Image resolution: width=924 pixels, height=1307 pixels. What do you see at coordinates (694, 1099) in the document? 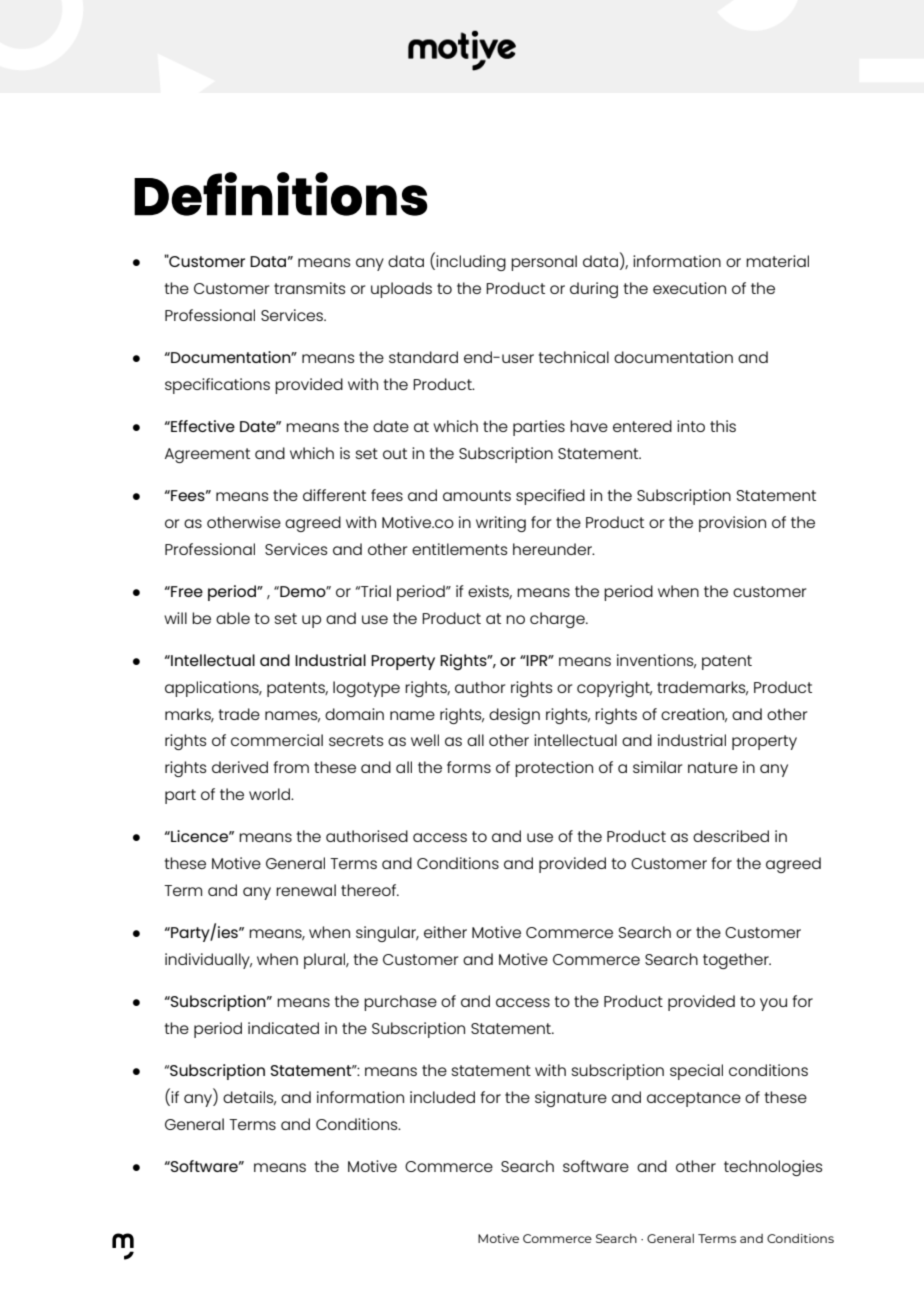
I see `acceptance` at bounding box center [694, 1099].
